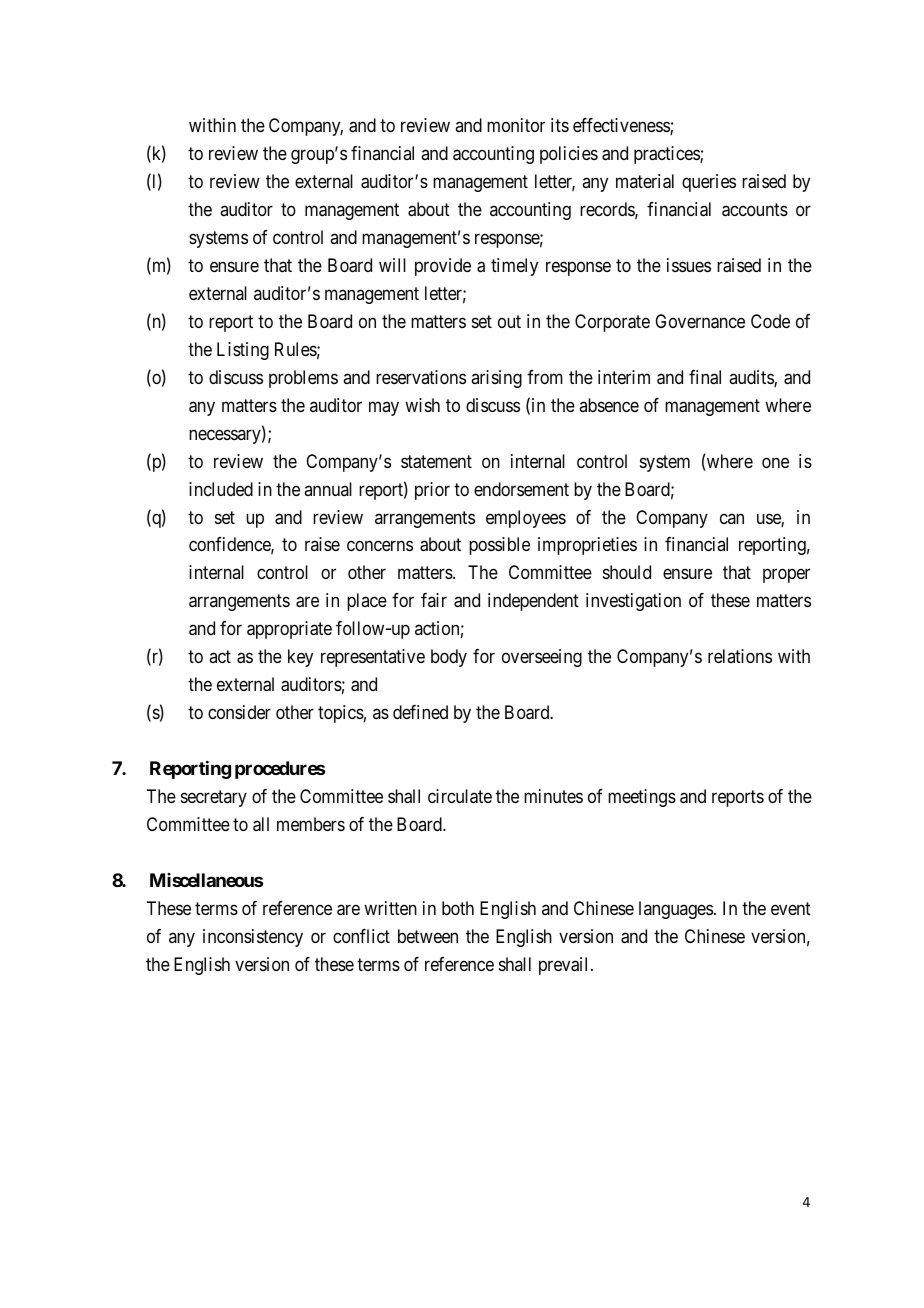 The image size is (924, 1308). I want to click on will, so click(392, 265).
